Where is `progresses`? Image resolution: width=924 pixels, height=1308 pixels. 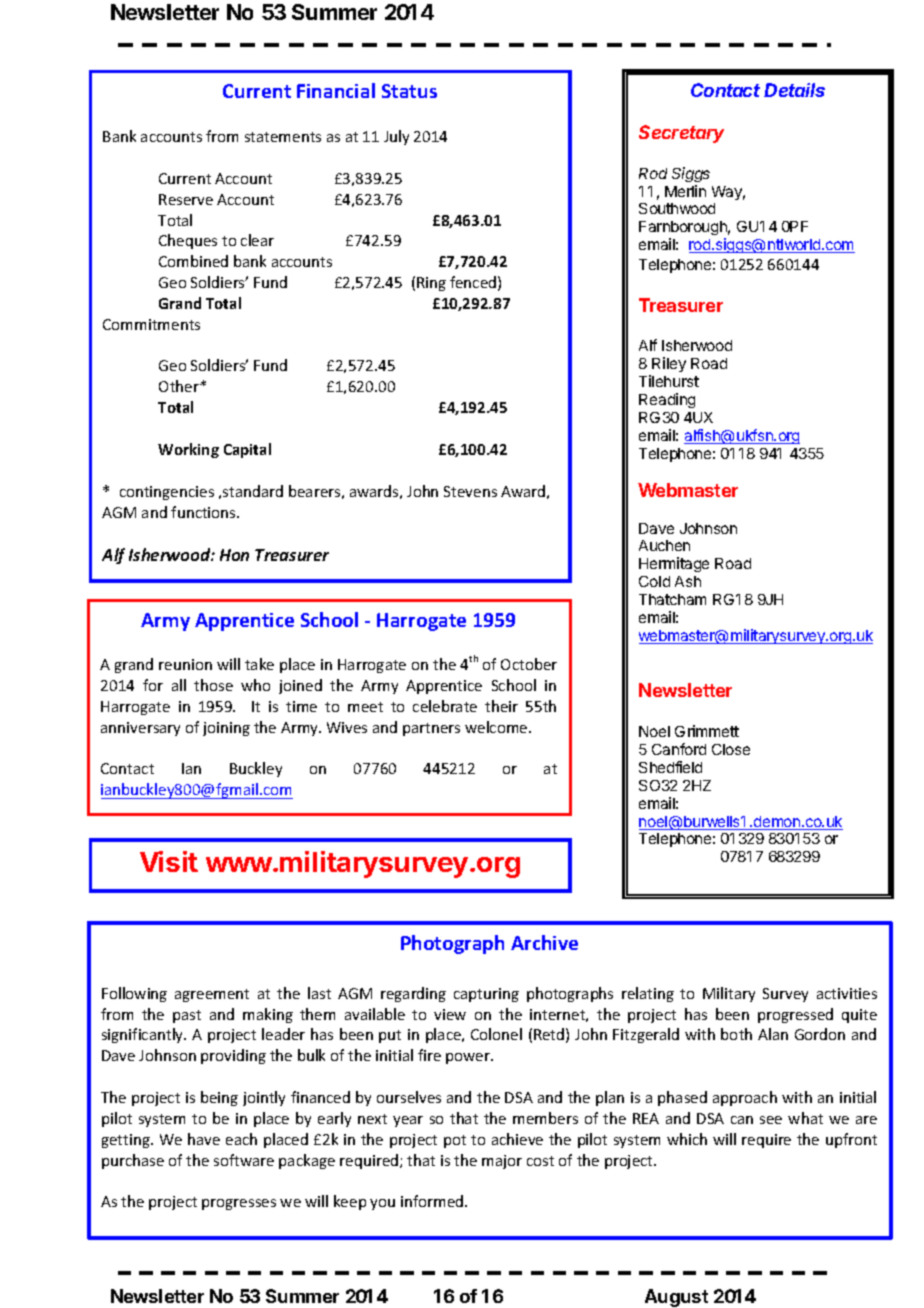
progresses is located at coordinates (239, 1204).
